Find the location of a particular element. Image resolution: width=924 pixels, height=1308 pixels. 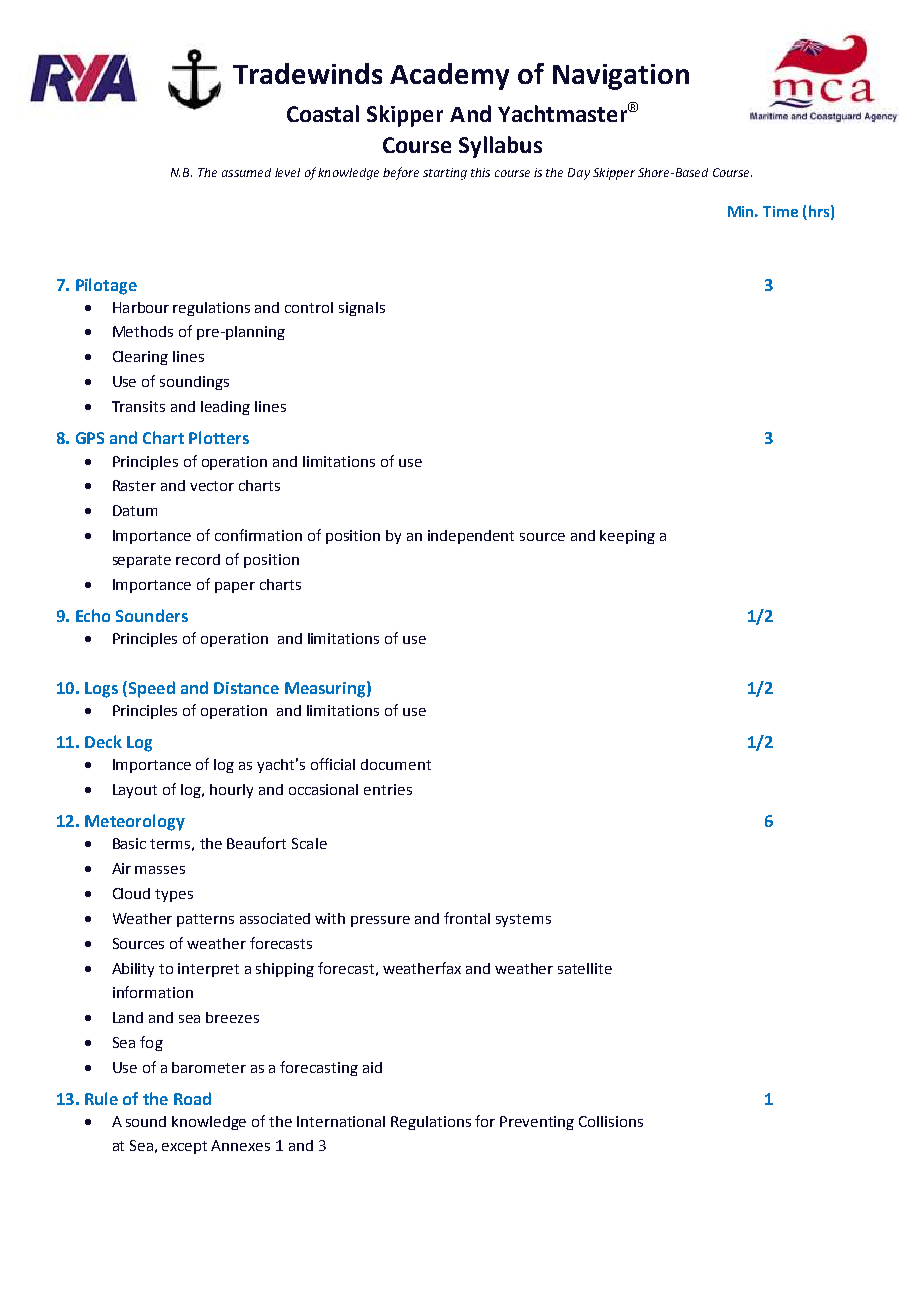

keeping is located at coordinates (627, 537).
